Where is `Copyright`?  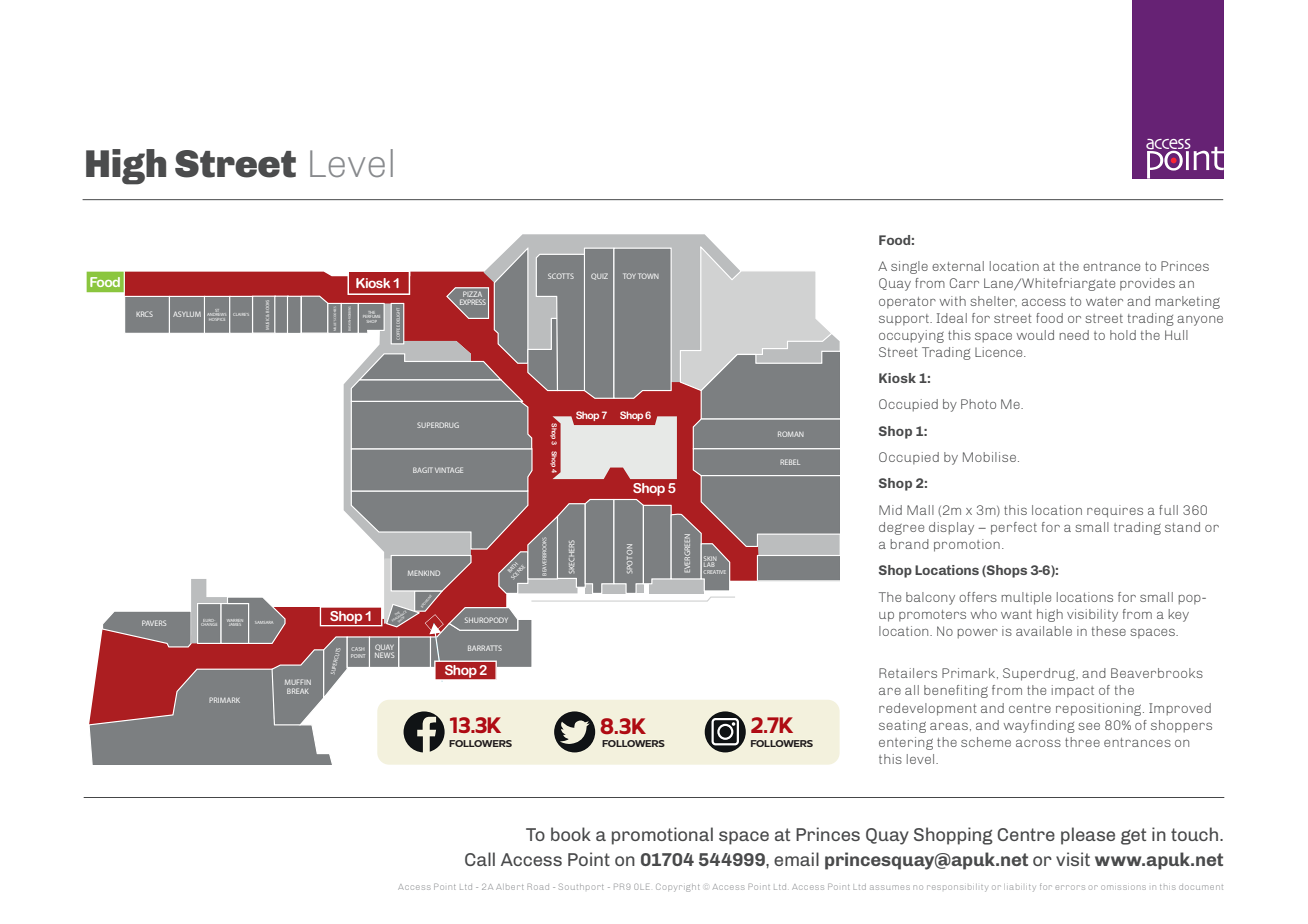 Copyright is located at coordinates (677, 887).
